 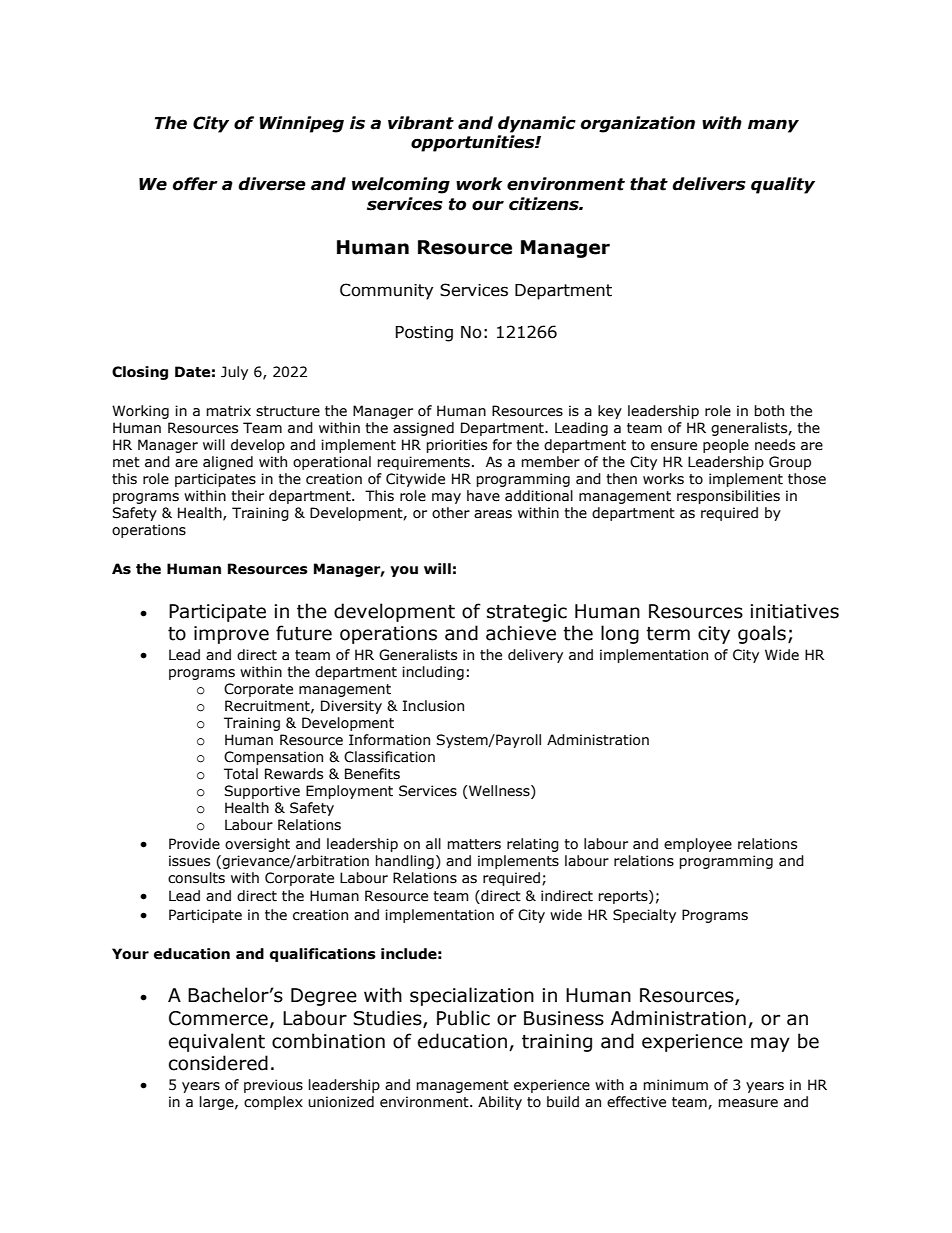 I want to click on vibrant, so click(x=421, y=123).
